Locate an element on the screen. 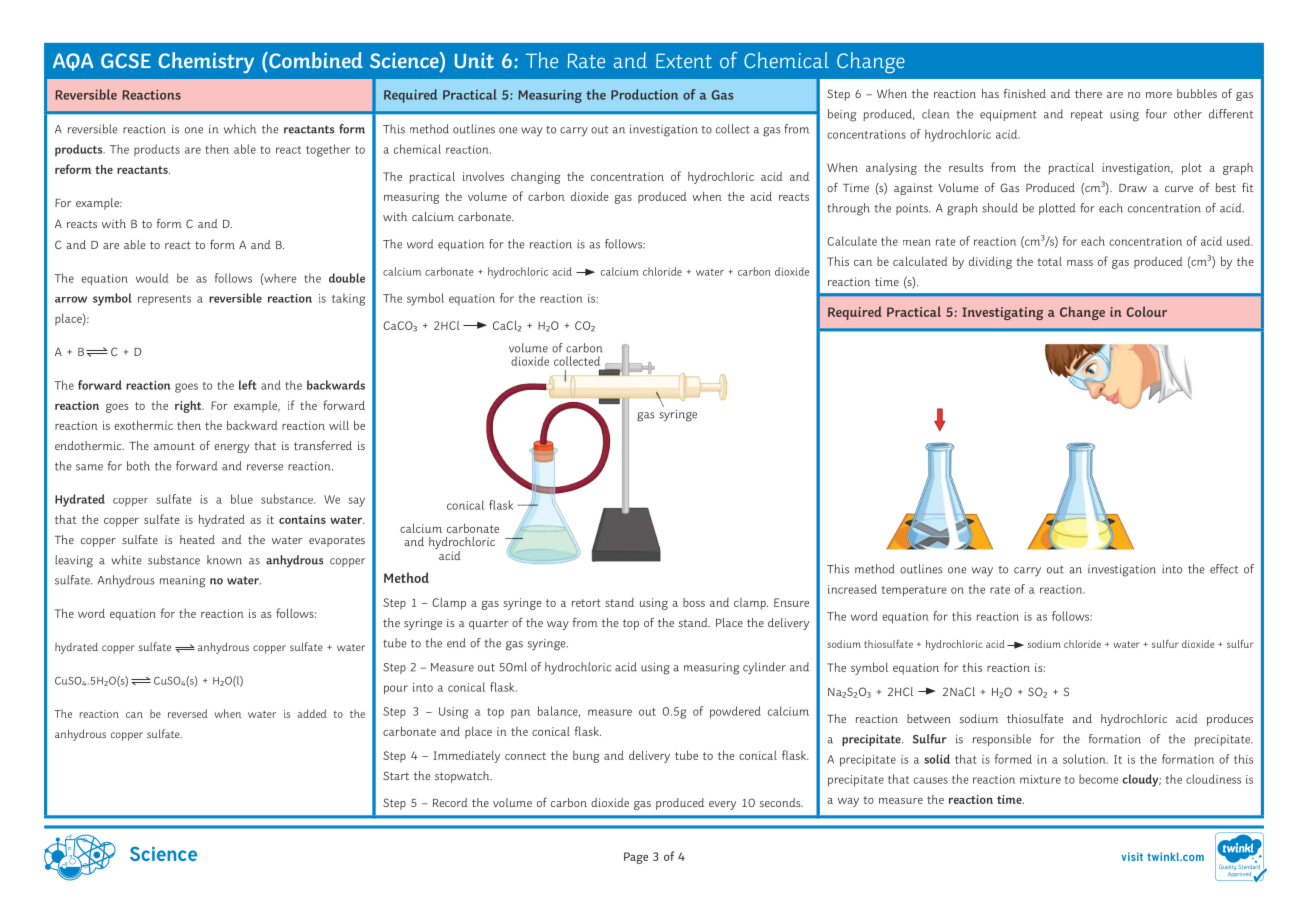 The image size is (1308, 924). Start is located at coordinates (396, 775).
